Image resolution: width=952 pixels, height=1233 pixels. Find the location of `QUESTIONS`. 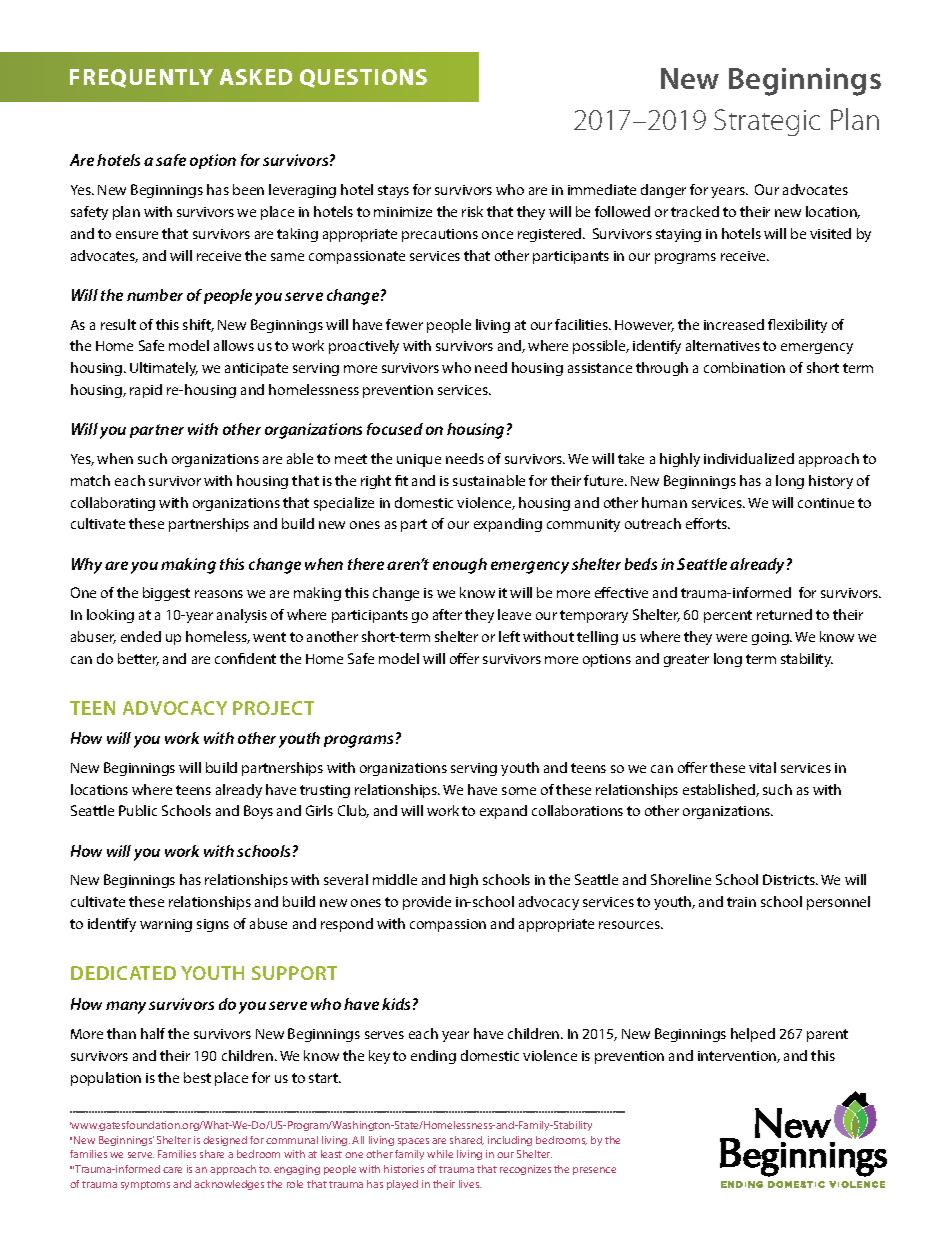

QUESTIONS is located at coordinates (363, 78).
